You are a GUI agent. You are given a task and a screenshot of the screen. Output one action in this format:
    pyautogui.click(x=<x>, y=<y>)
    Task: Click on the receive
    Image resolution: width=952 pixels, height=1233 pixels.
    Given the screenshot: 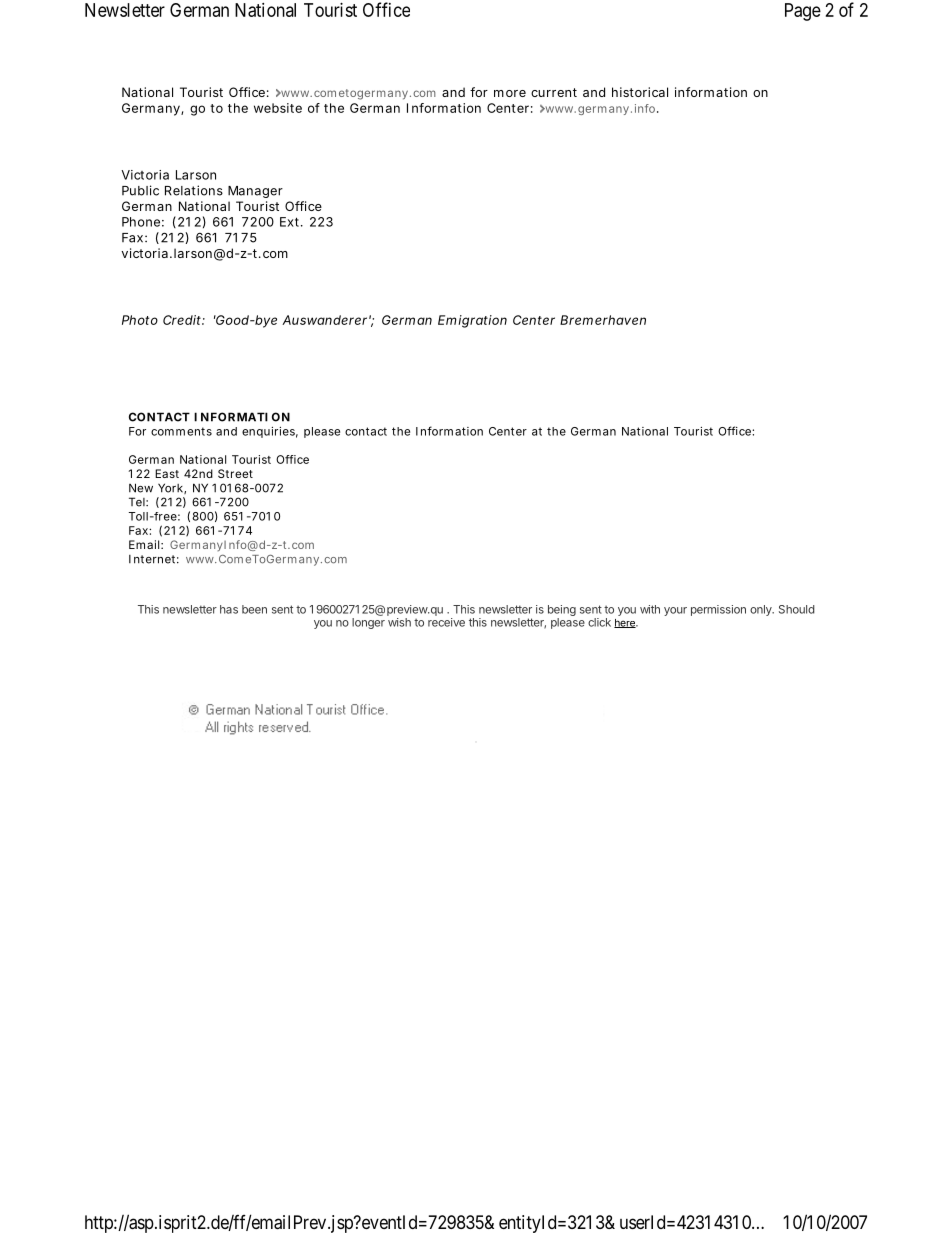 What is the action you would take?
    pyautogui.click(x=446, y=622)
